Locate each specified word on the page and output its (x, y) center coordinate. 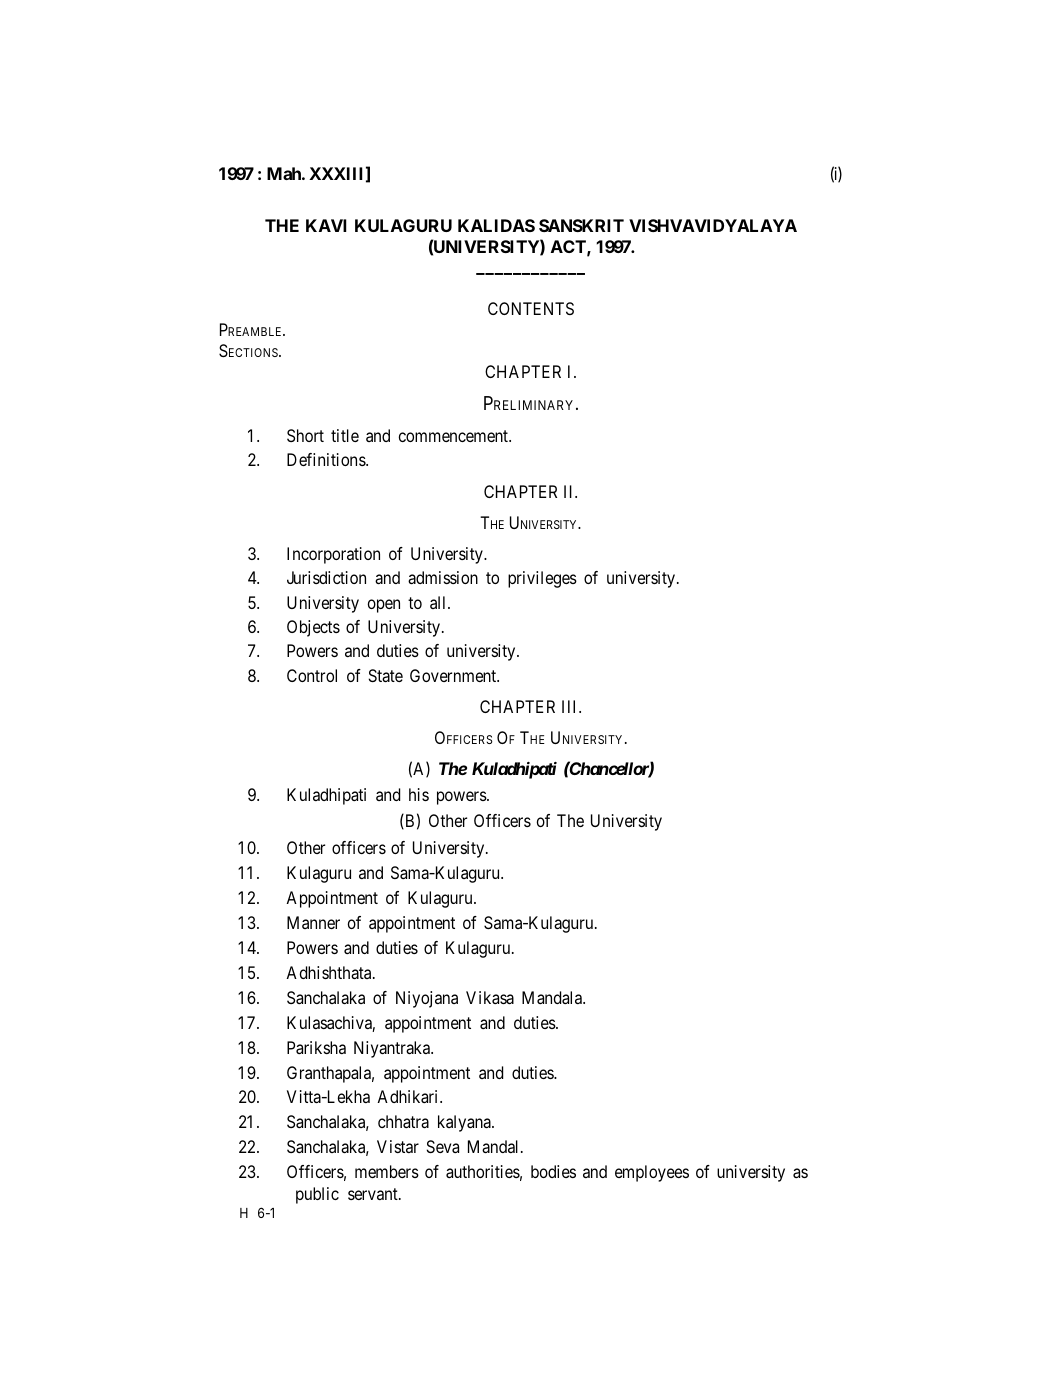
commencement (455, 436)
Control (312, 675)
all (437, 602)
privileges (542, 579)
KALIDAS (496, 225)
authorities (484, 1173)
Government (454, 675)
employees (652, 1173)
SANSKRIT (581, 225)
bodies (553, 1171)
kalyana (466, 1123)
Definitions (327, 459)
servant (374, 1194)
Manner (313, 922)
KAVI (326, 225)
